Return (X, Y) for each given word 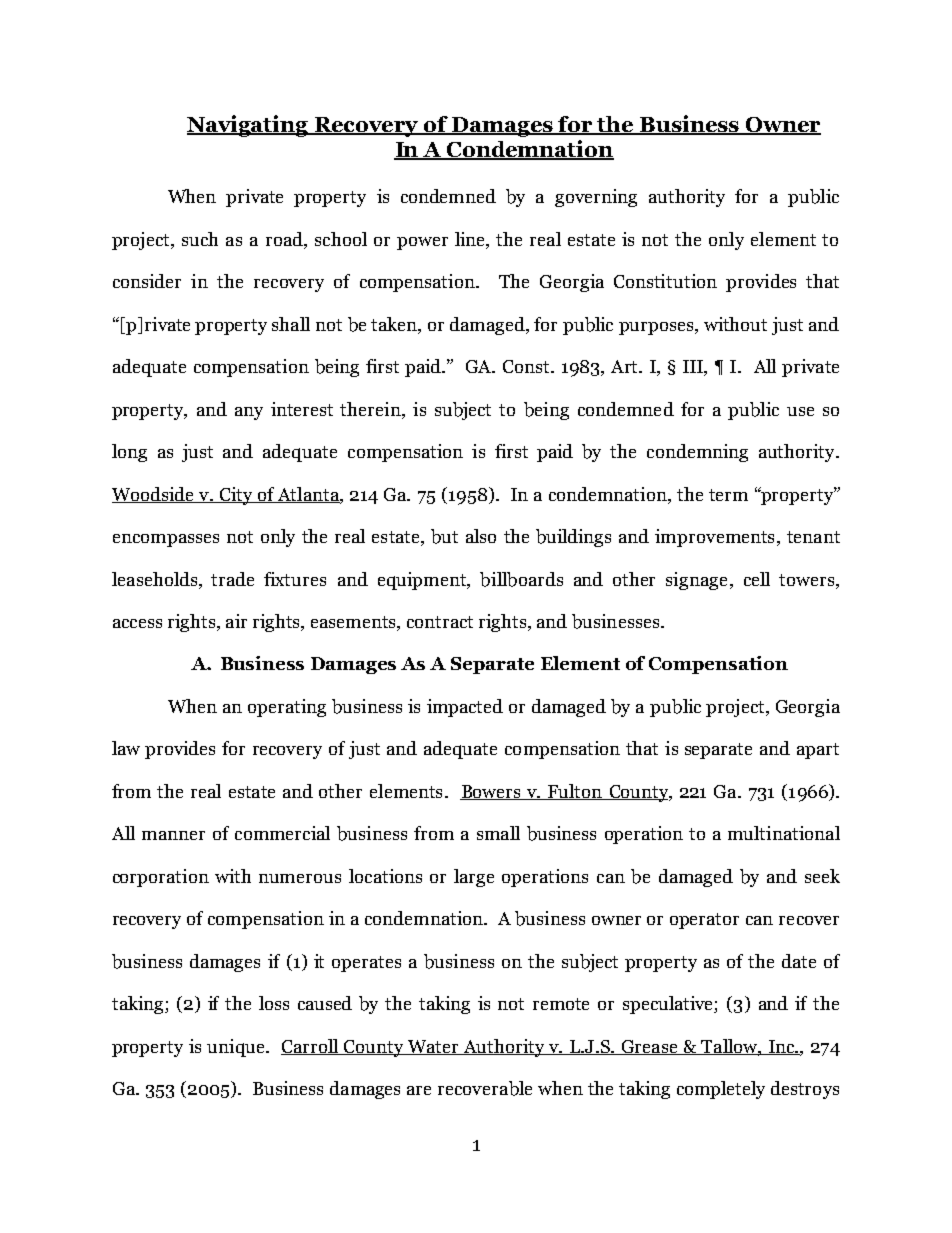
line (471, 240)
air (236, 621)
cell (757, 579)
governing (596, 198)
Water (434, 1047)
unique (237, 1048)
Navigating (249, 126)
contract (440, 622)
